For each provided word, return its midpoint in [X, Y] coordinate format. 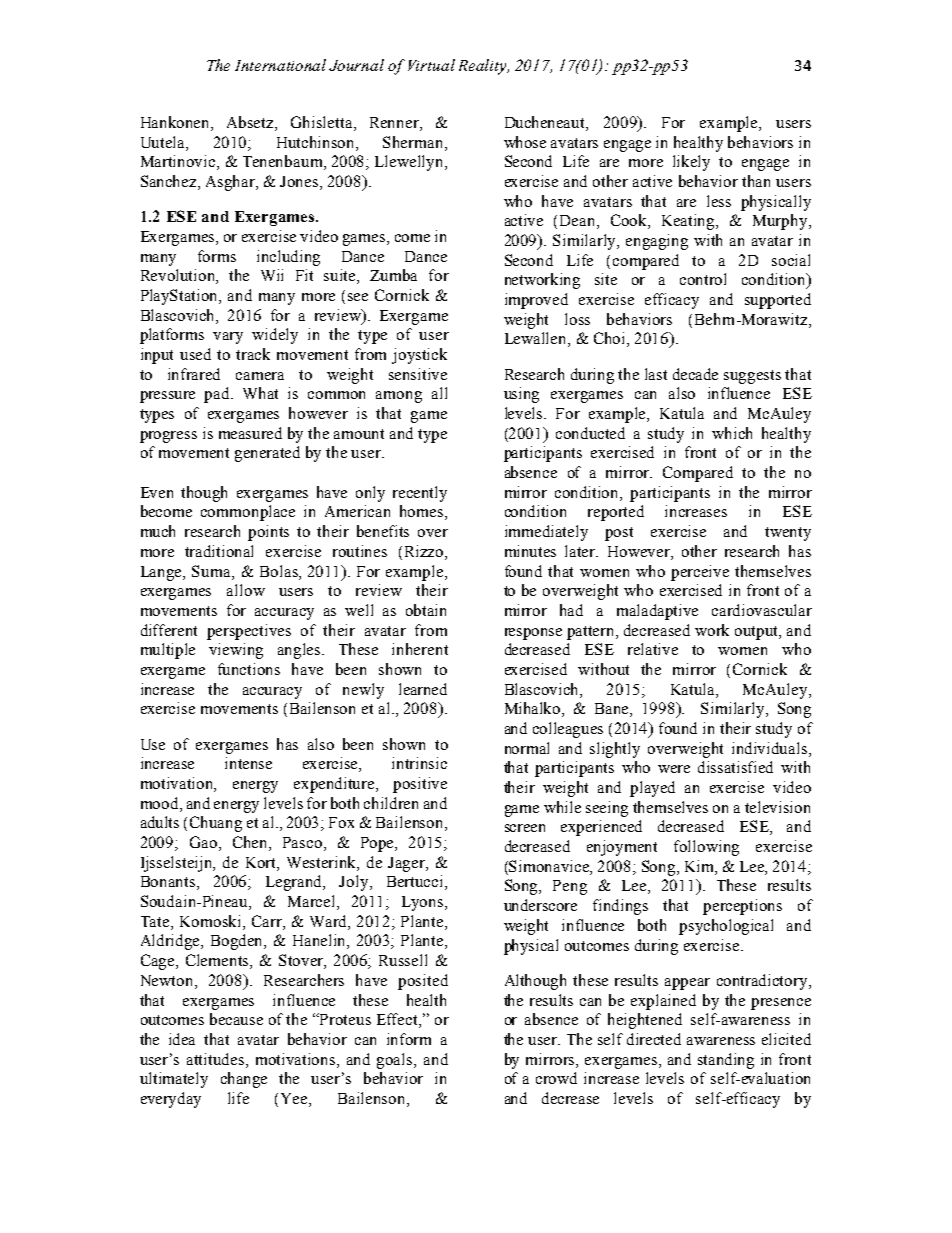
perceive [700, 573]
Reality [484, 67]
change [244, 1080]
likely [691, 163]
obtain [426, 610]
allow [246, 590]
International [280, 65]
